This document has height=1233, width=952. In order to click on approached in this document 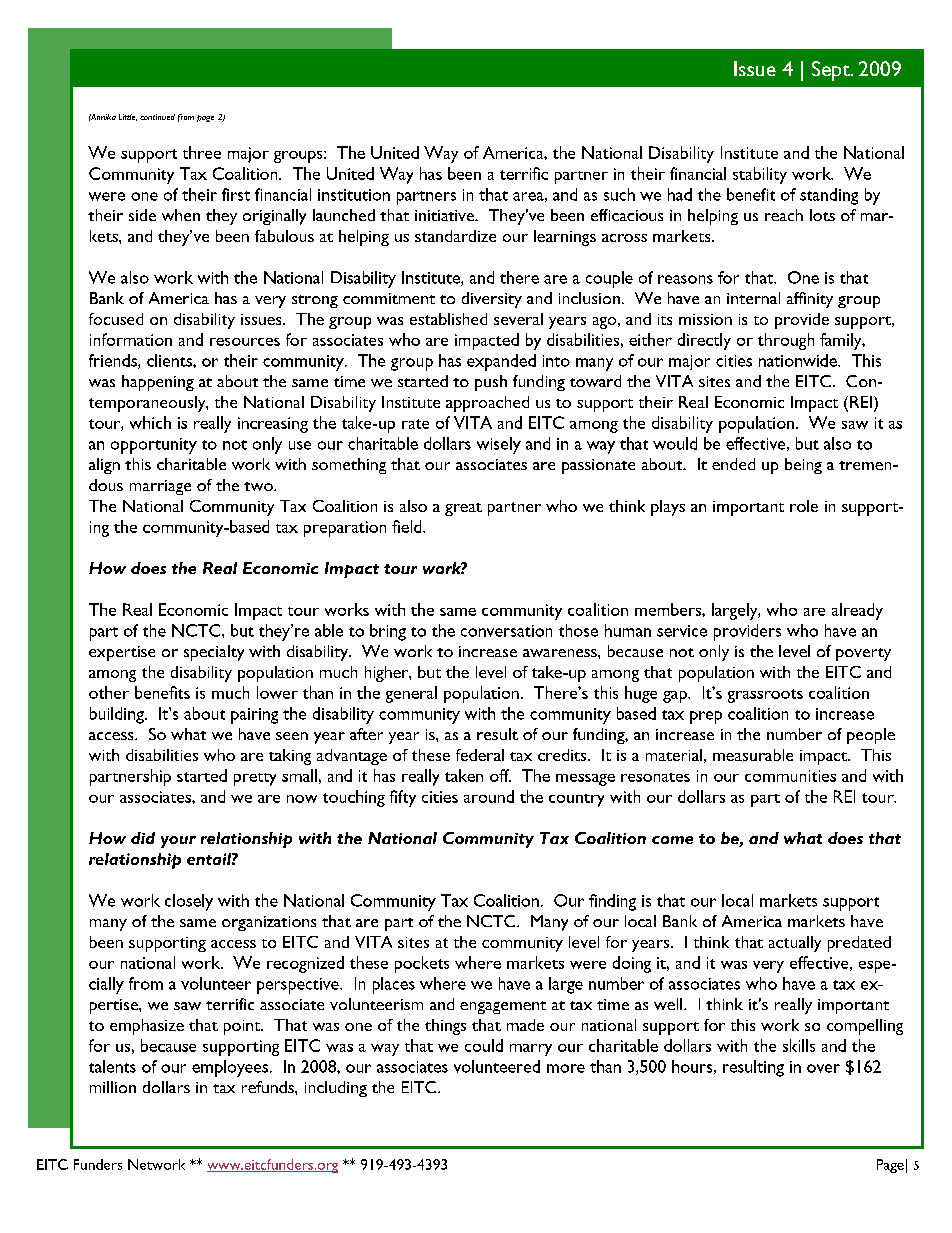, I will do `click(487, 404)`.
